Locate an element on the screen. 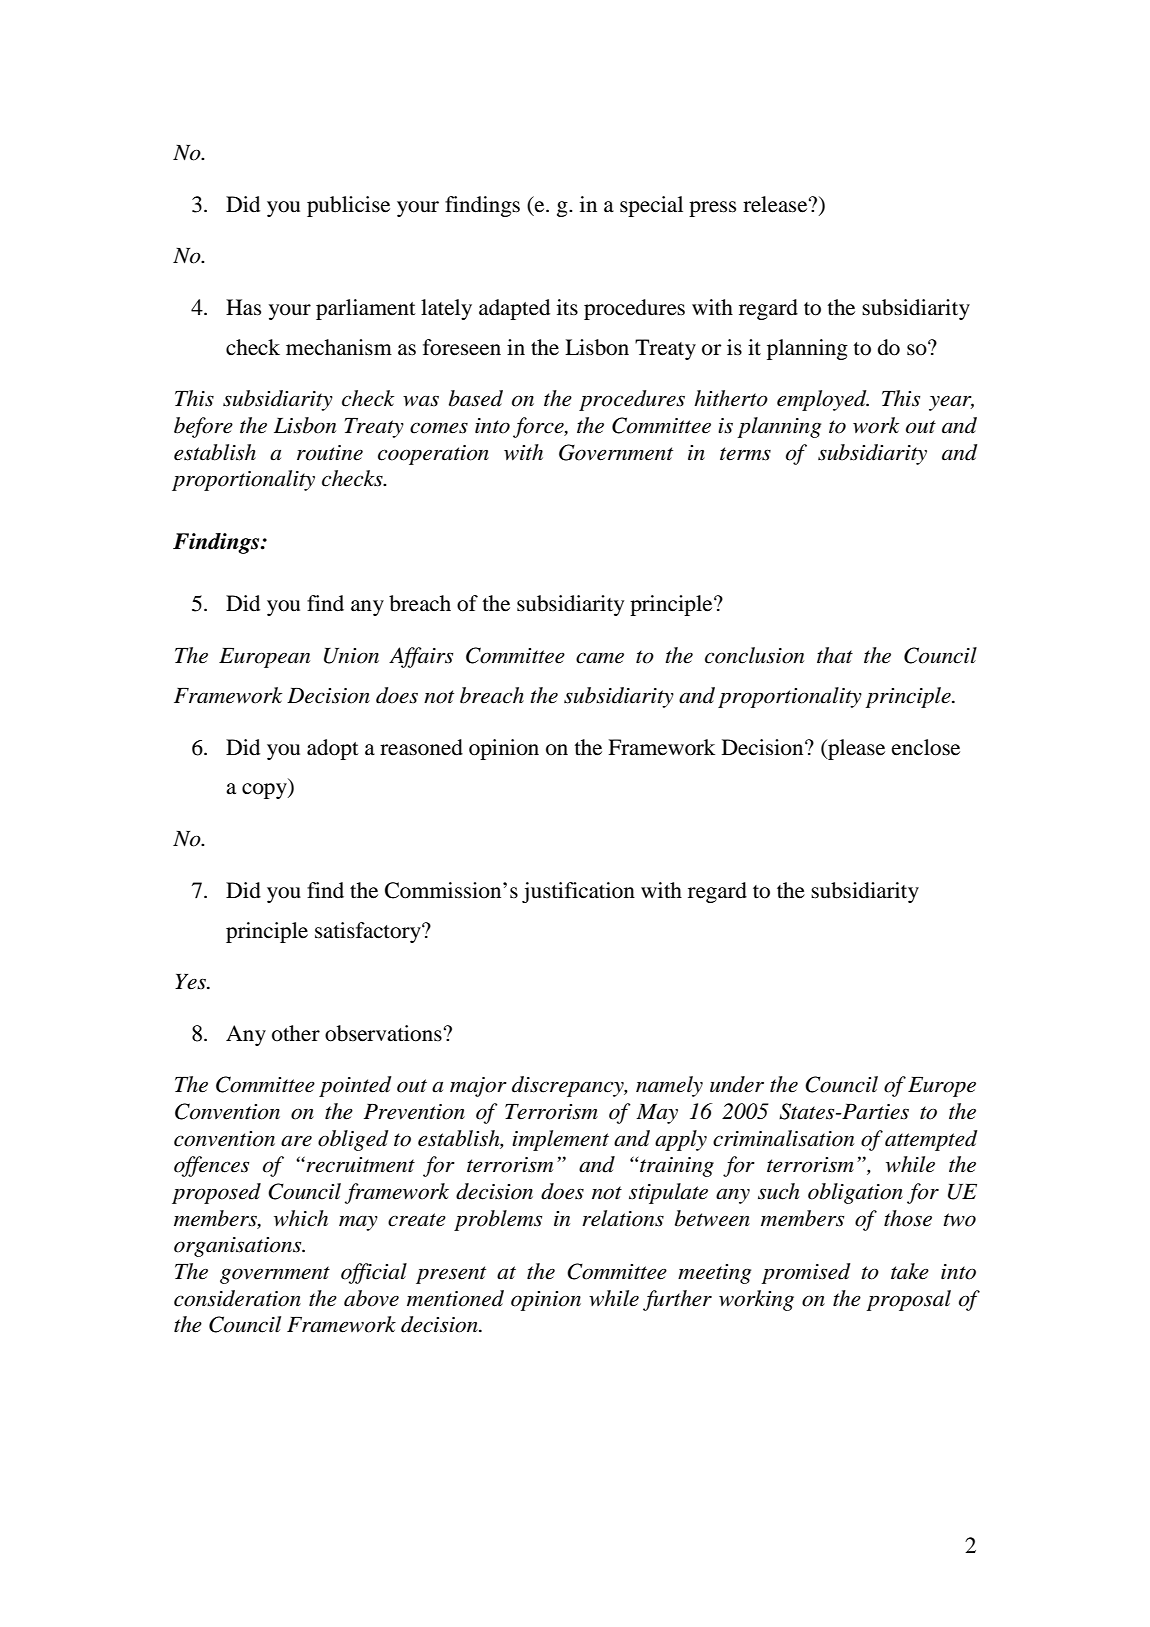 This screenshot has height=1627, width=1150. enclose is located at coordinates (926, 747).
